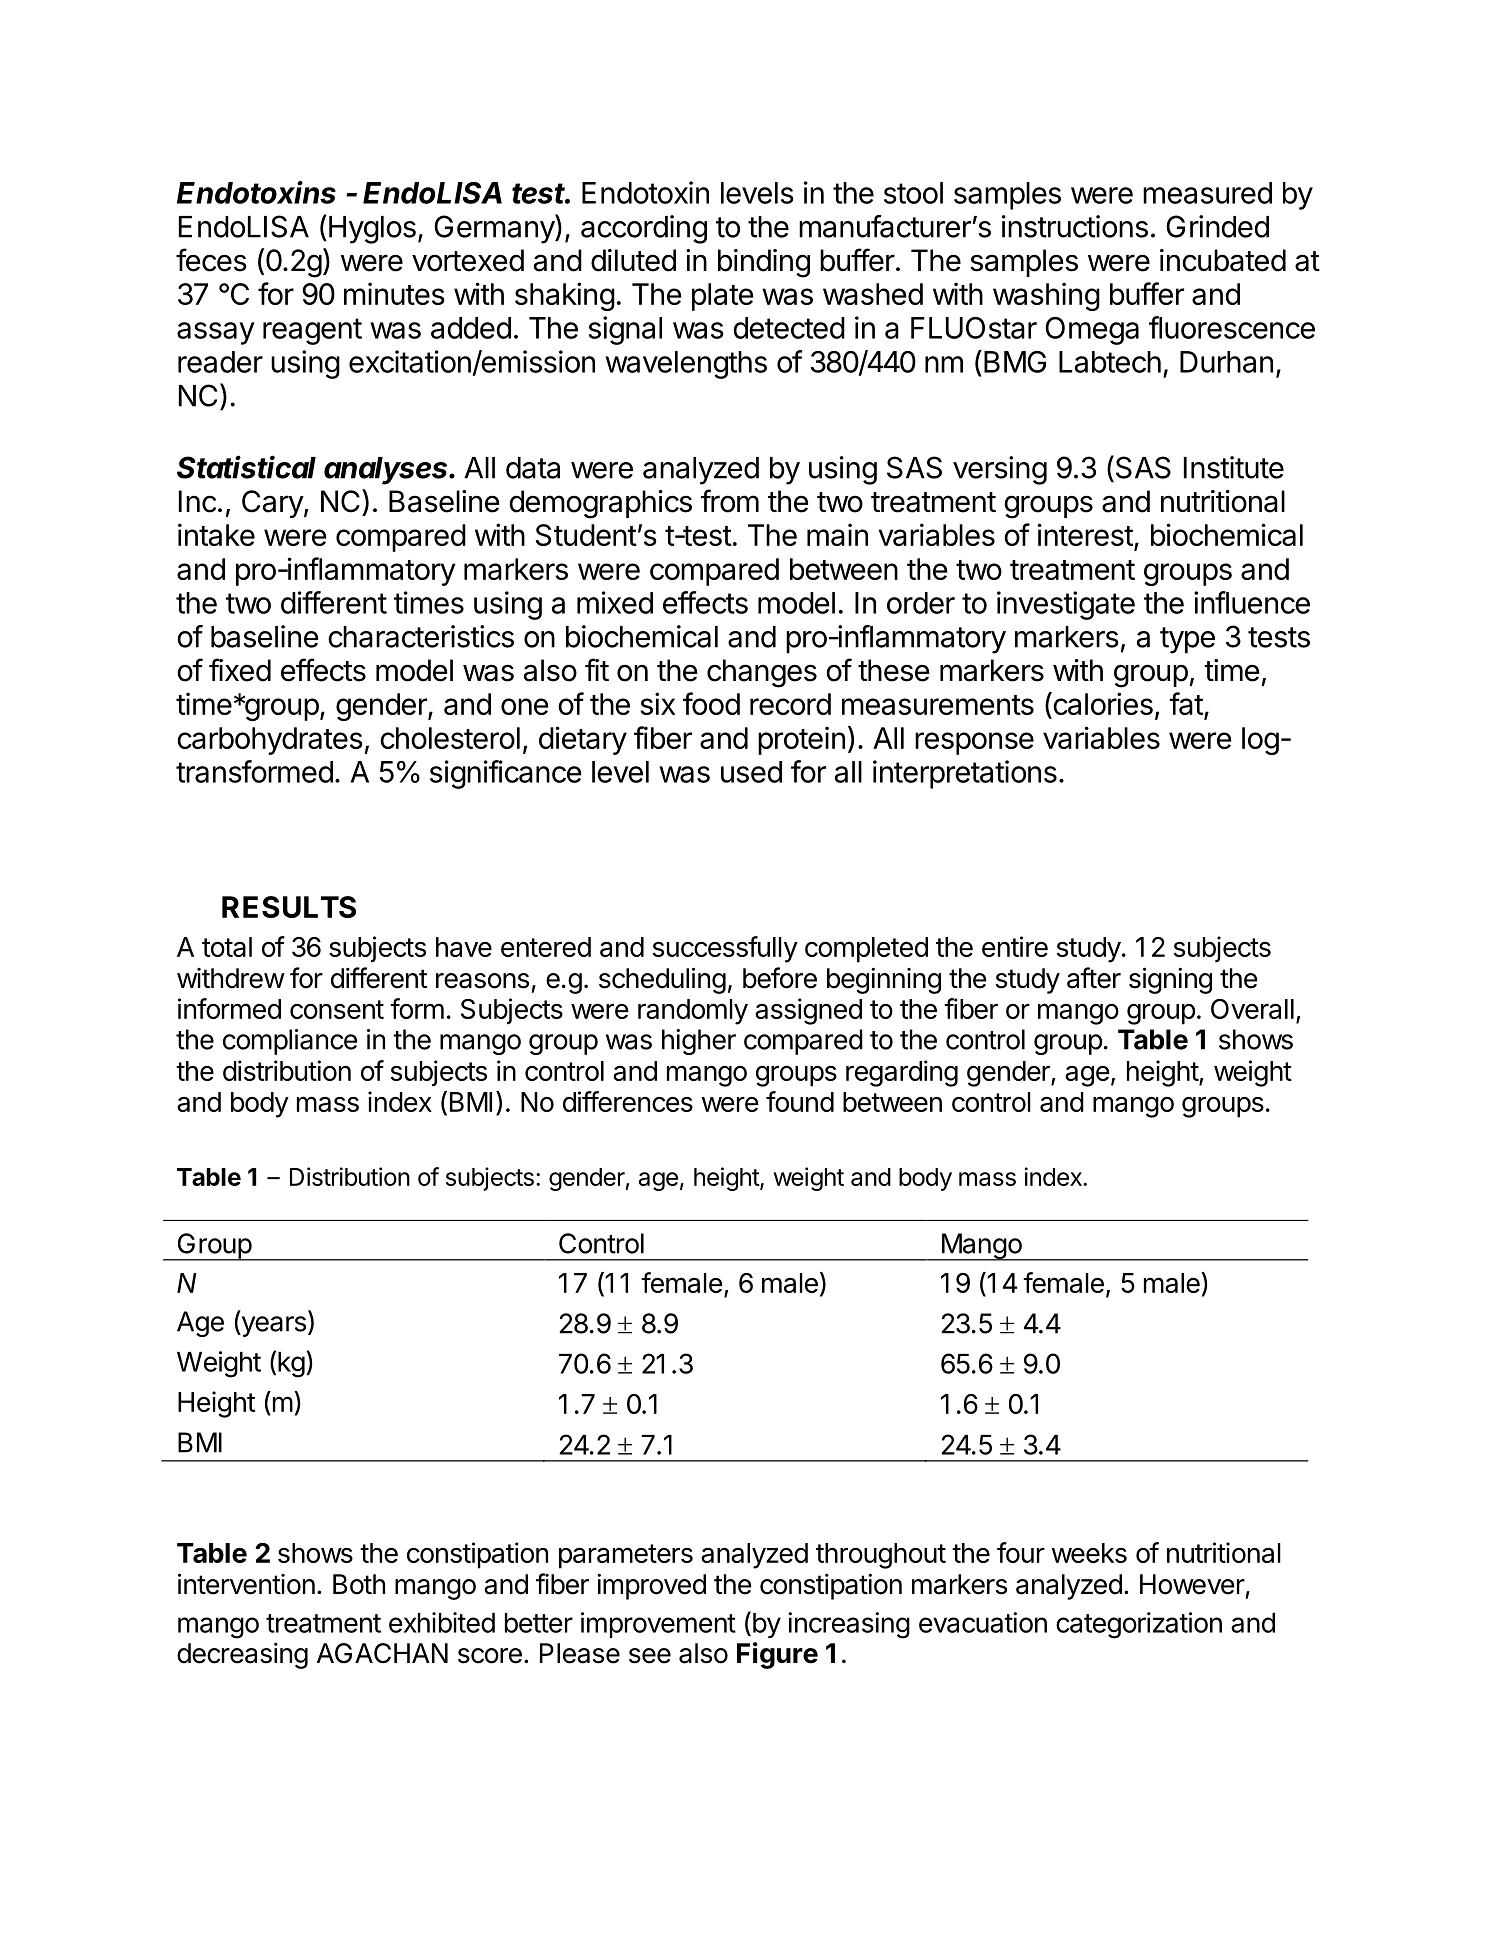  Describe the element at coordinates (272, 1326) in the screenshot. I see `years` at that location.
